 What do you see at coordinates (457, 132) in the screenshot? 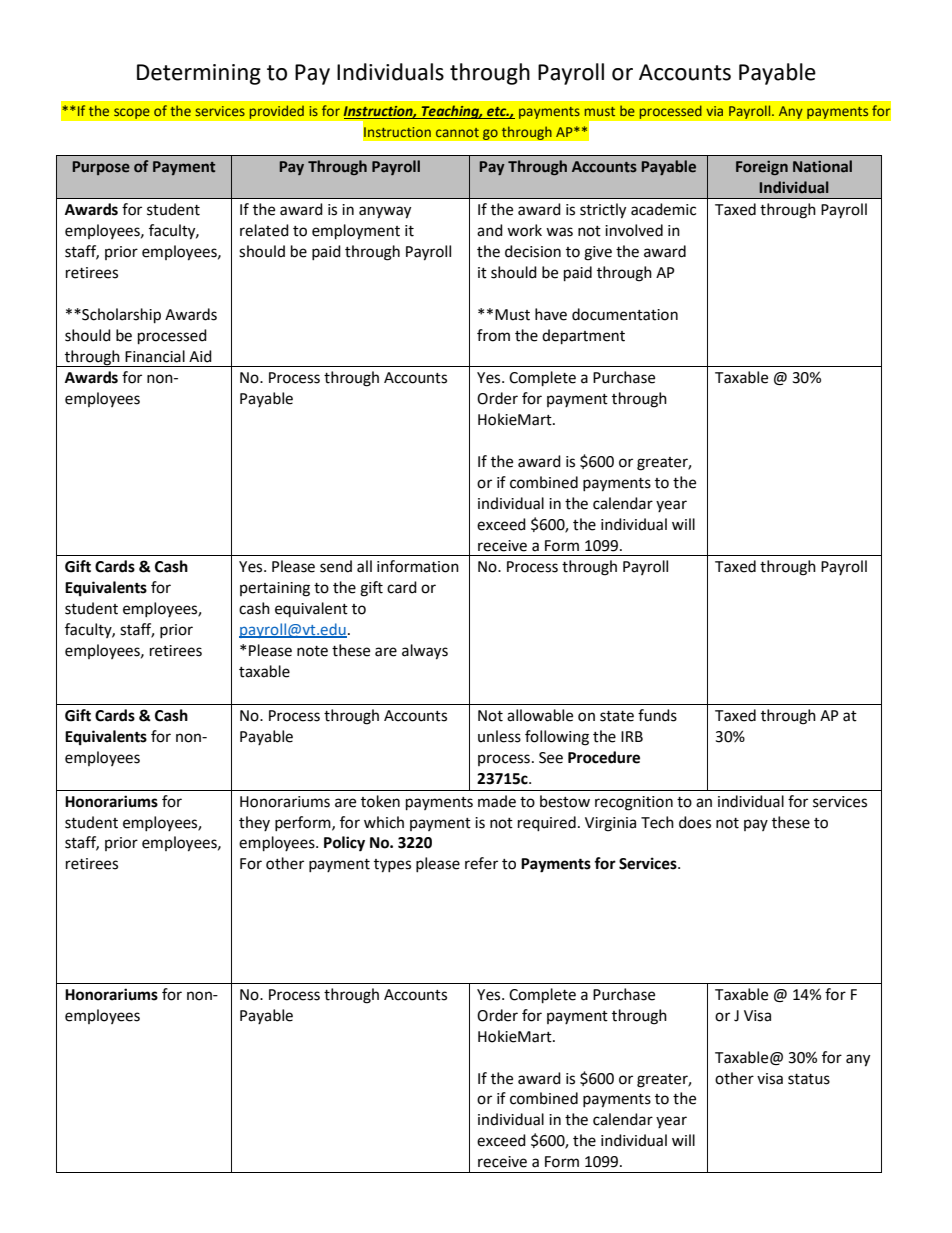
I see `cannot` at bounding box center [457, 132].
